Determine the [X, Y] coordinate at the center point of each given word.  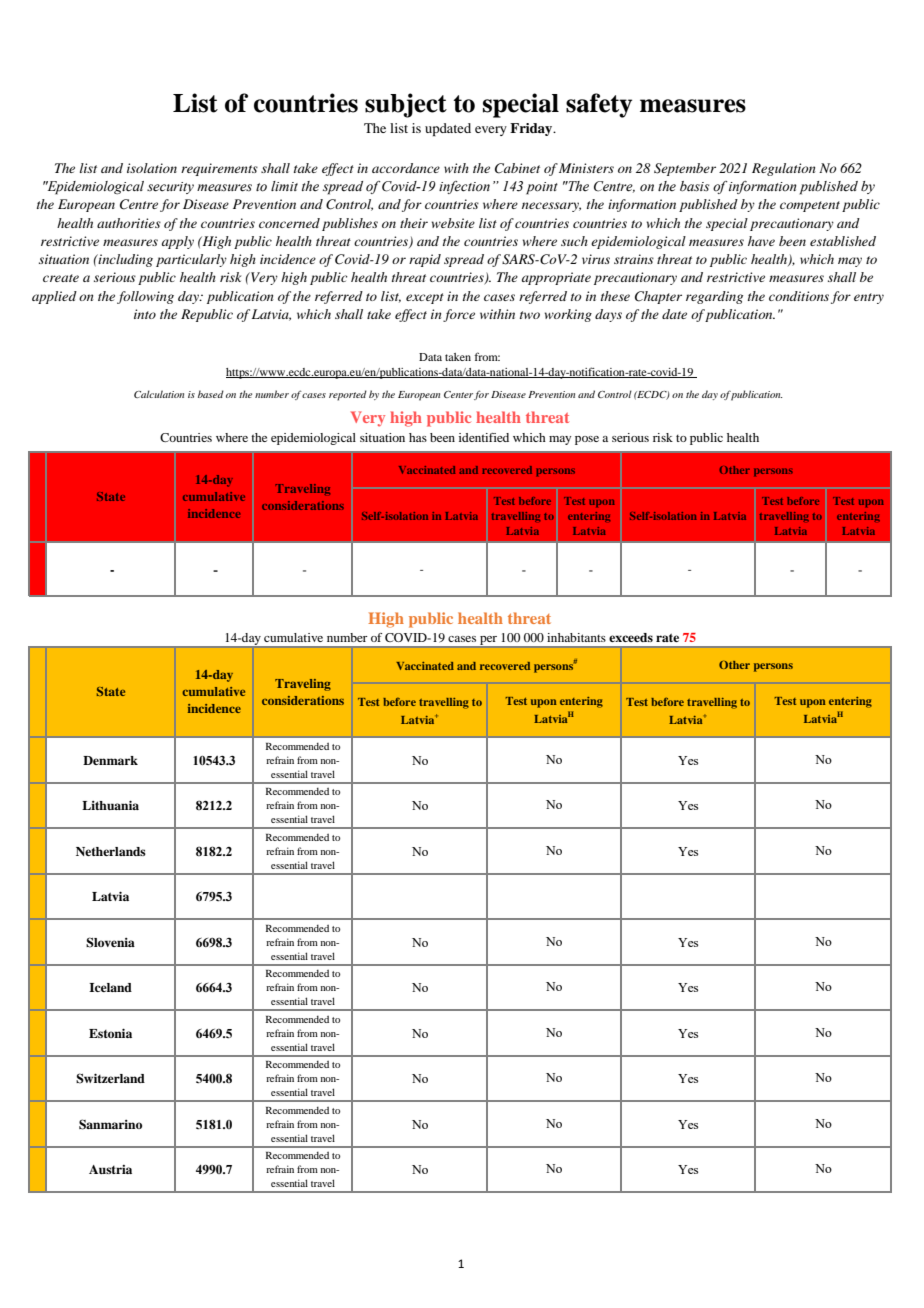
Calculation [159, 394]
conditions [799, 296]
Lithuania [110, 805]
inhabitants [576, 637]
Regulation [783, 169]
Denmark [110, 760]
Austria [110, 1169]
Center [458, 394]
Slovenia [110, 942]
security [170, 188]
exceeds [631, 637]
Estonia [110, 1033]
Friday [532, 129]
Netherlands [111, 851]
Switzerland [110, 1078]
